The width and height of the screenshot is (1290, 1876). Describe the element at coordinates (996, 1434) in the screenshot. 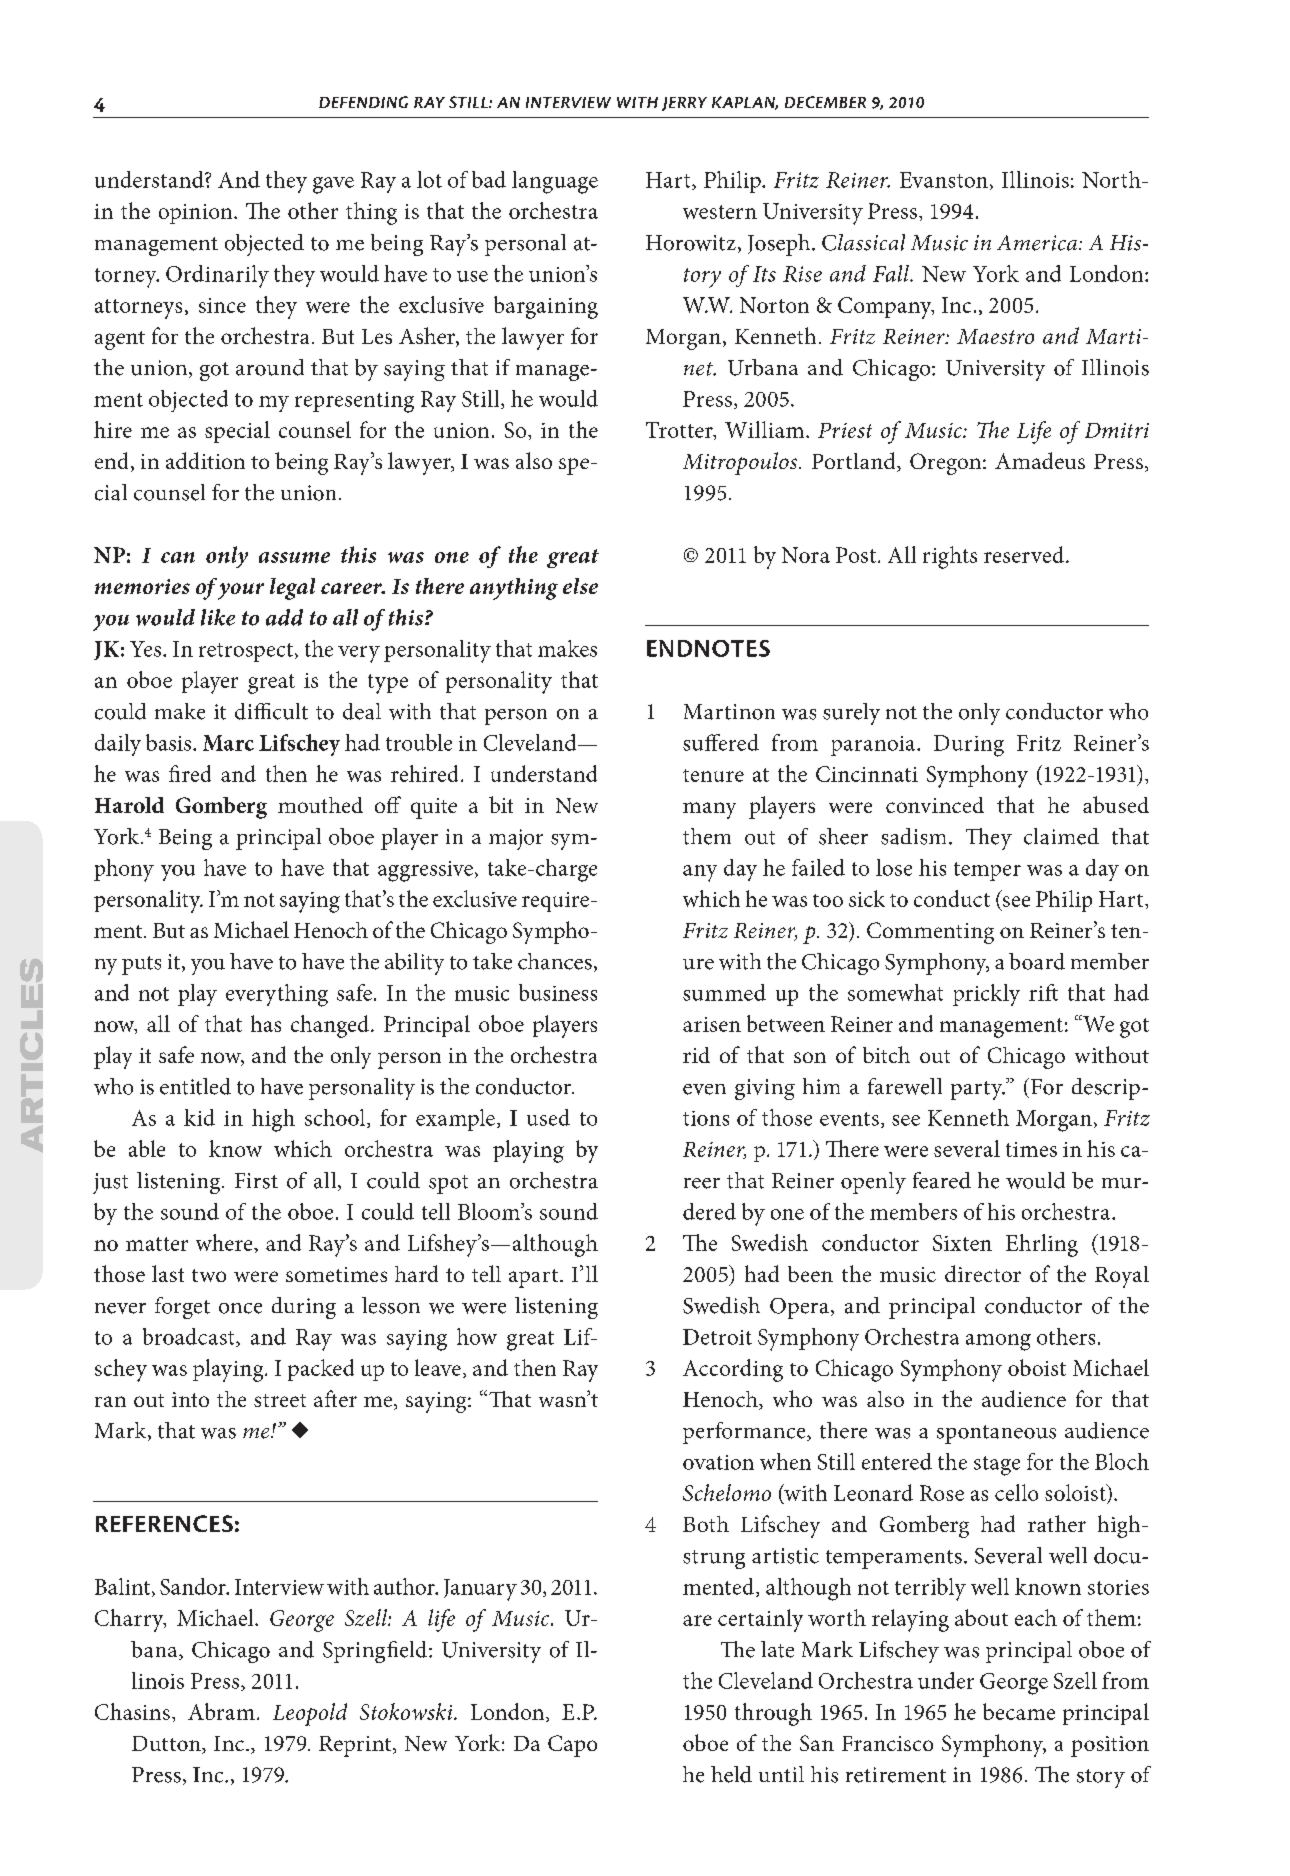

I see `spontaneous` at that location.
